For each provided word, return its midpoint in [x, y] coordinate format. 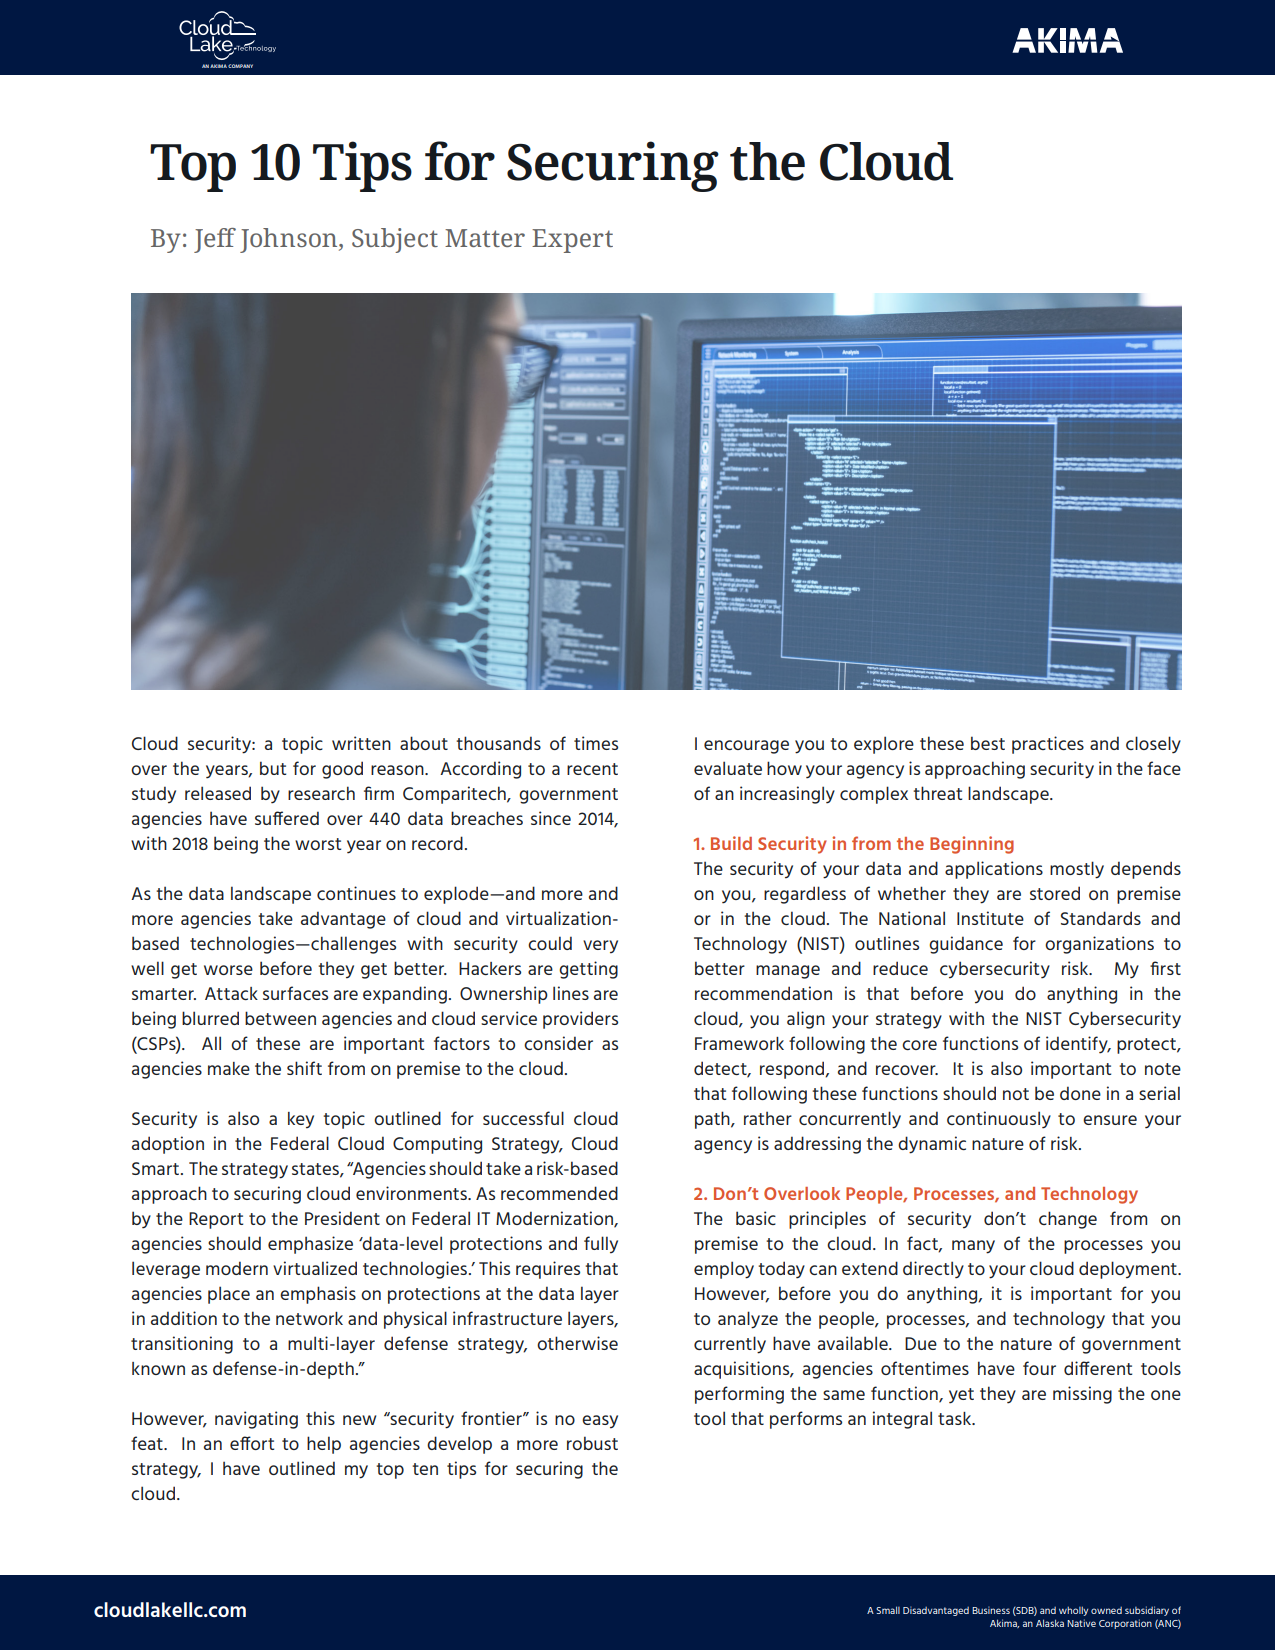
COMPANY [240, 66]
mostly [1077, 870]
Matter [485, 238]
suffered [287, 818]
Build [731, 843]
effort [252, 1443]
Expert [572, 241]
